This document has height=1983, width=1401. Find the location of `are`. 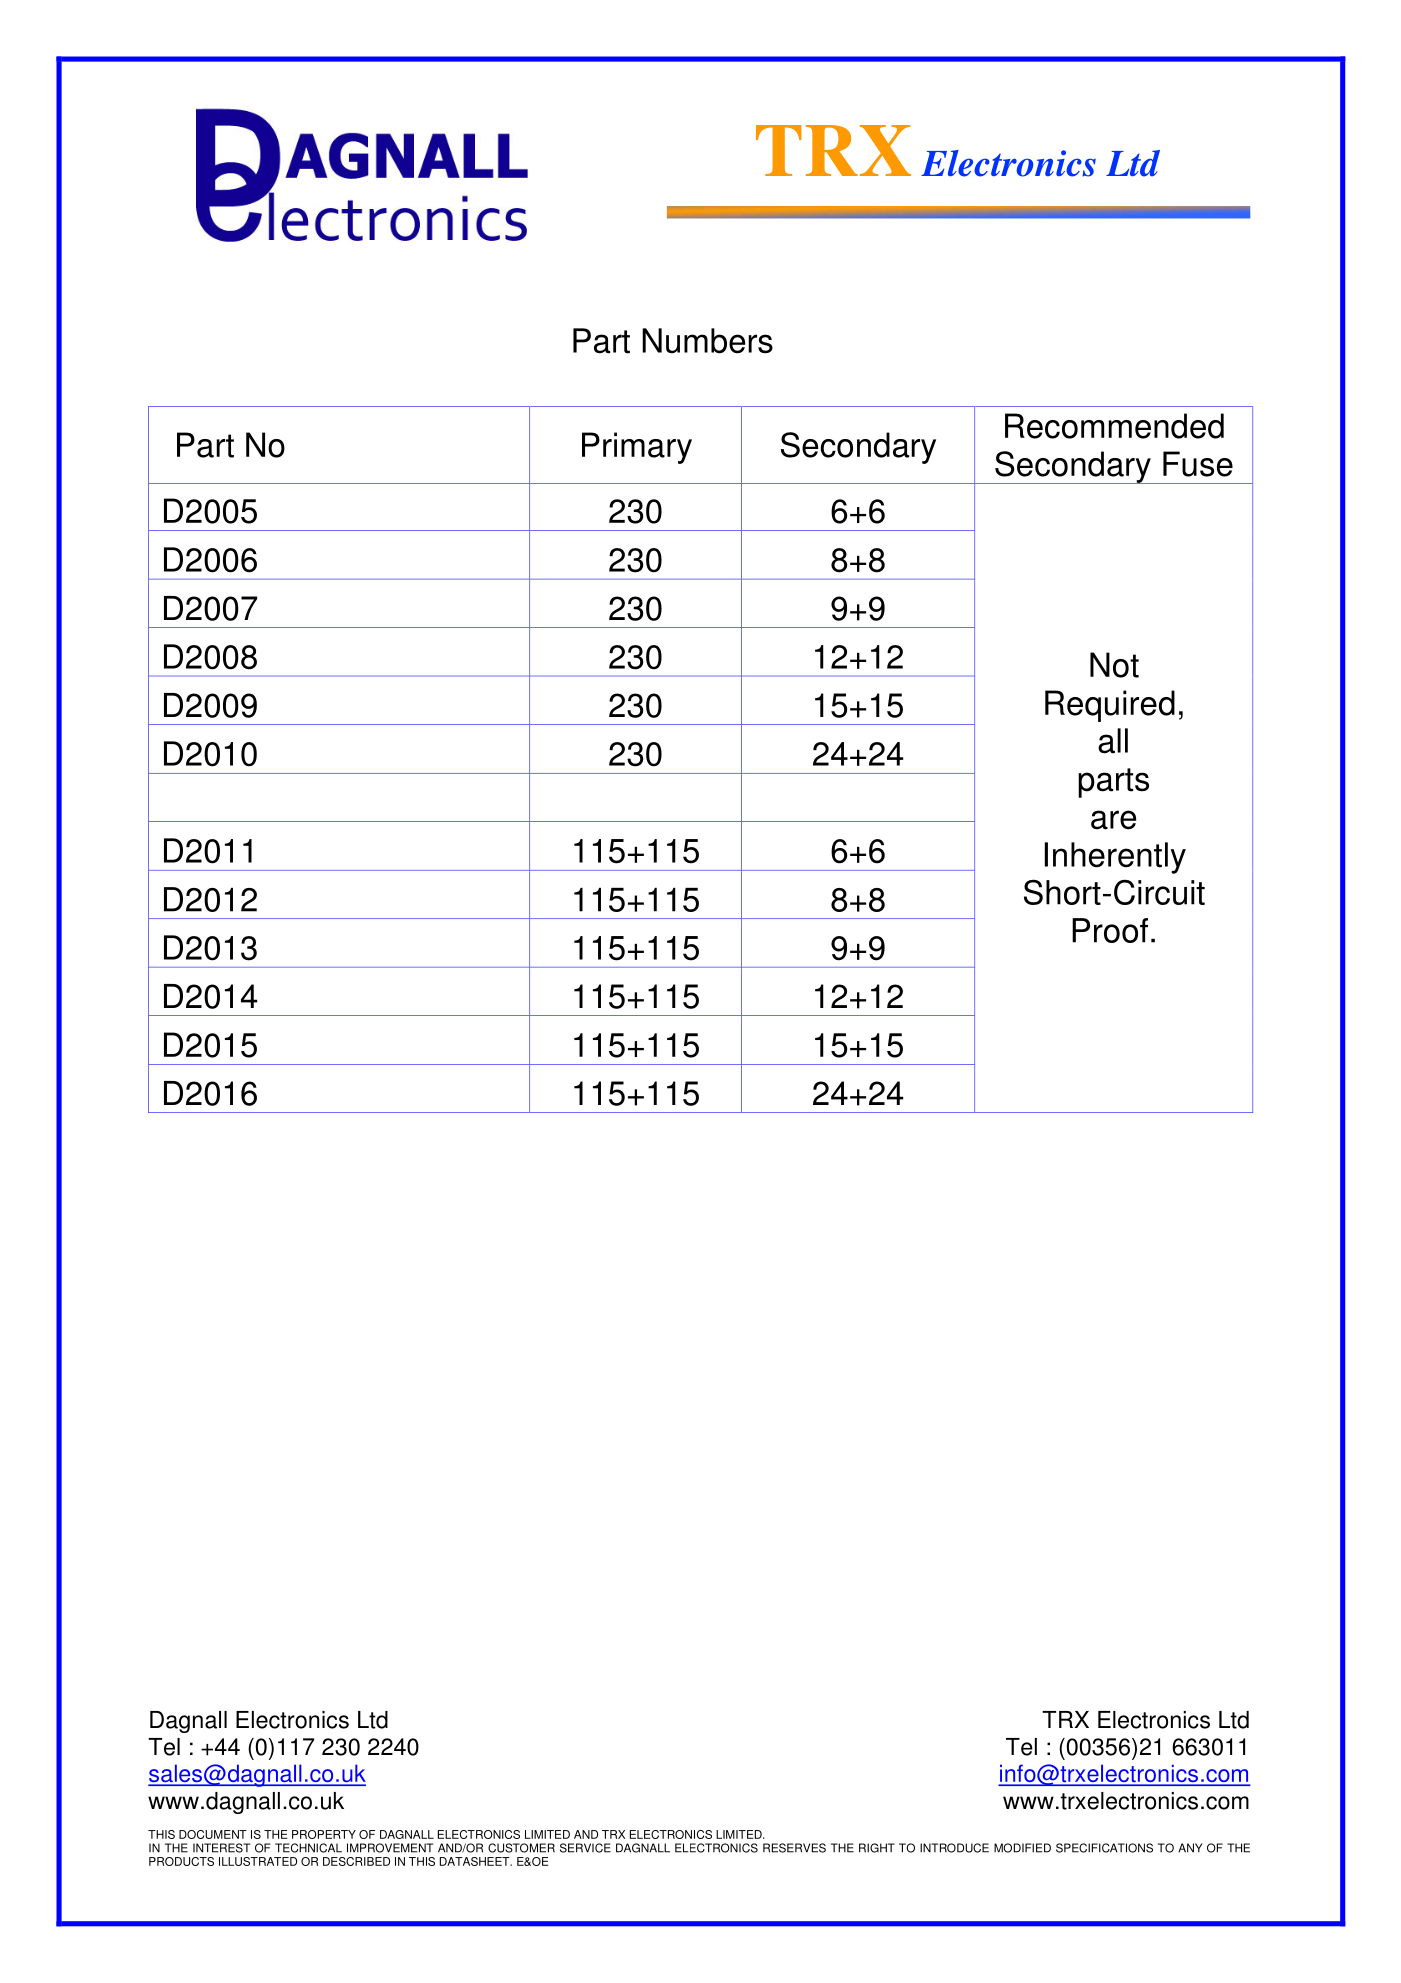

are is located at coordinates (1113, 820).
